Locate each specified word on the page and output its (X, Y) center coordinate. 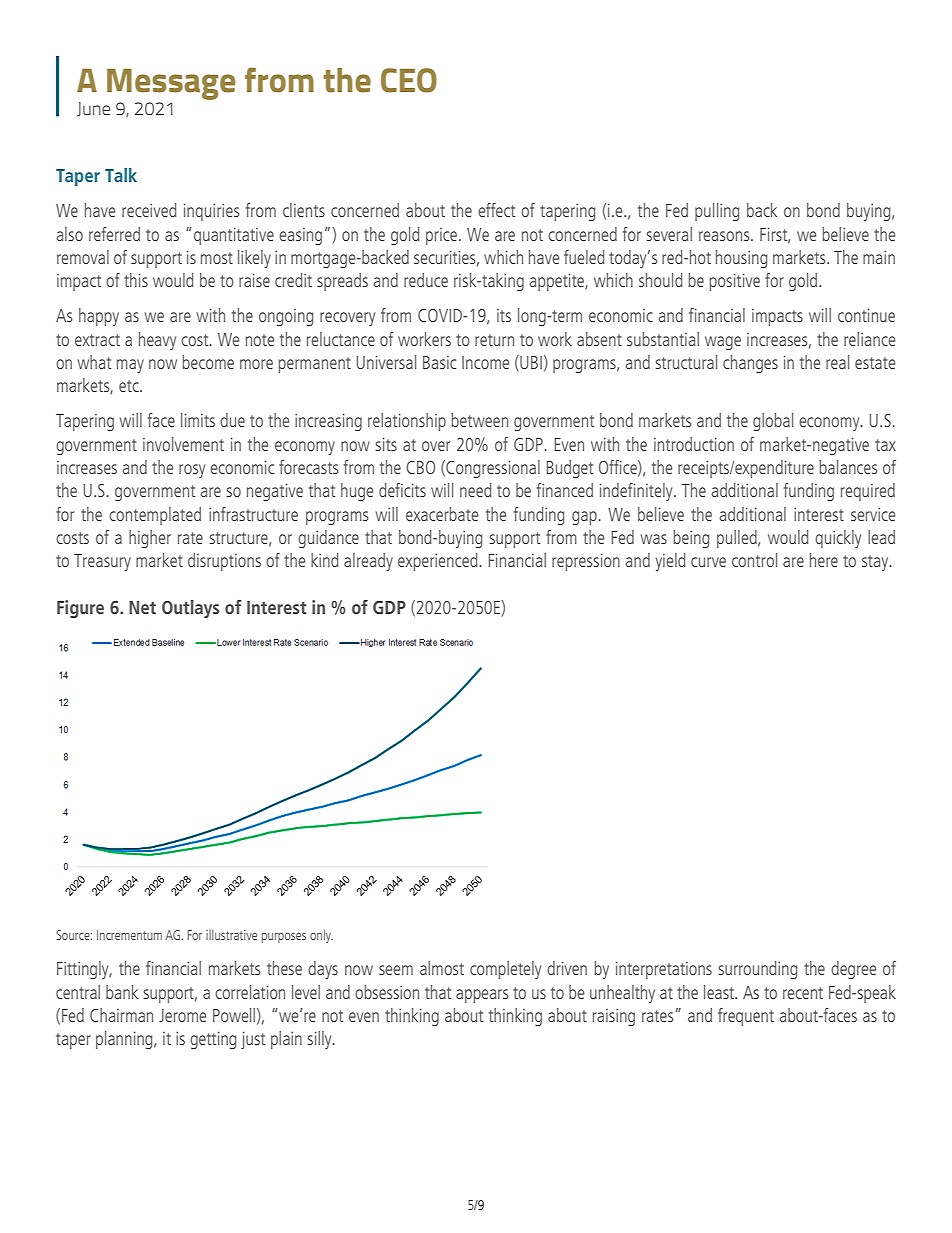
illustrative (231, 934)
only (321, 936)
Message (171, 84)
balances (848, 467)
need (475, 490)
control (754, 560)
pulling (717, 212)
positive (735, 282)
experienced (437, 562)
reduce (426, 280)
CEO (409, 80)
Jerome (182, 1015)
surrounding (758, 970)
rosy (192, 471)
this (136, 280)
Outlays (191, 609)
